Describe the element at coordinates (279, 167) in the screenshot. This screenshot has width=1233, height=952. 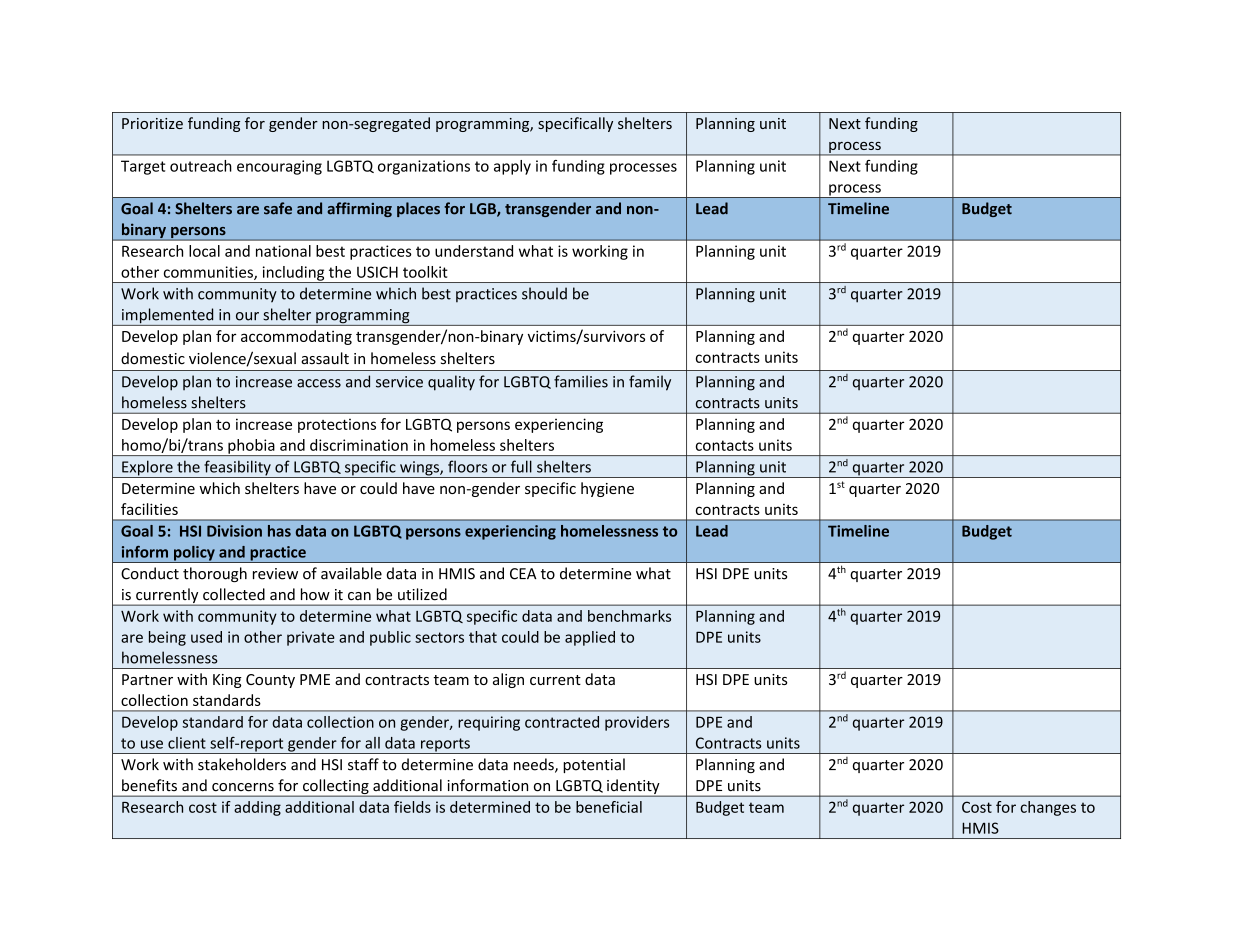
I see `encouraging` at that location.
